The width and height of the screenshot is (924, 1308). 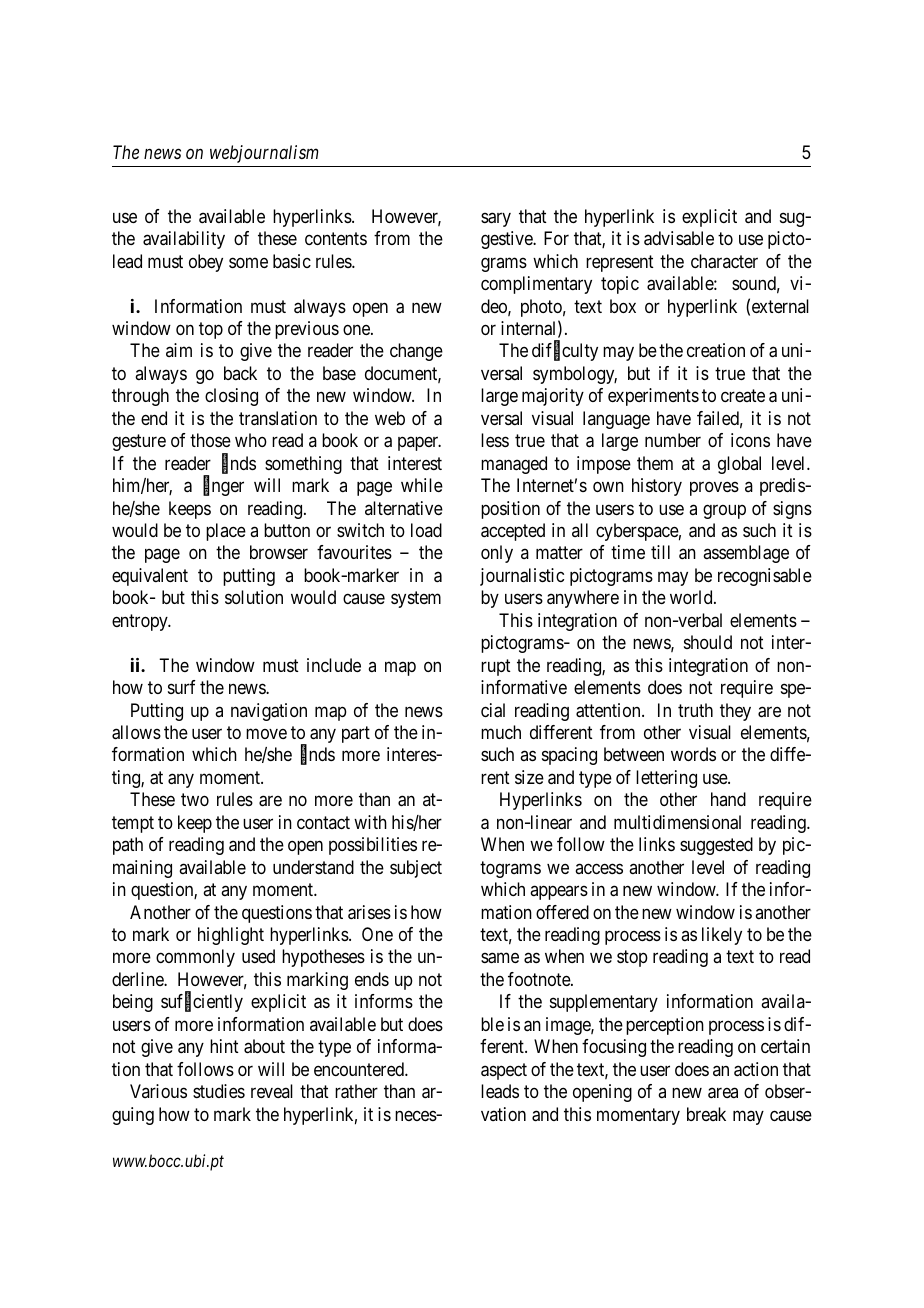 What do you see at coordinates (504, 1071) in the screenshot?
I see `aspect` at bounding box center [504, 1071].
